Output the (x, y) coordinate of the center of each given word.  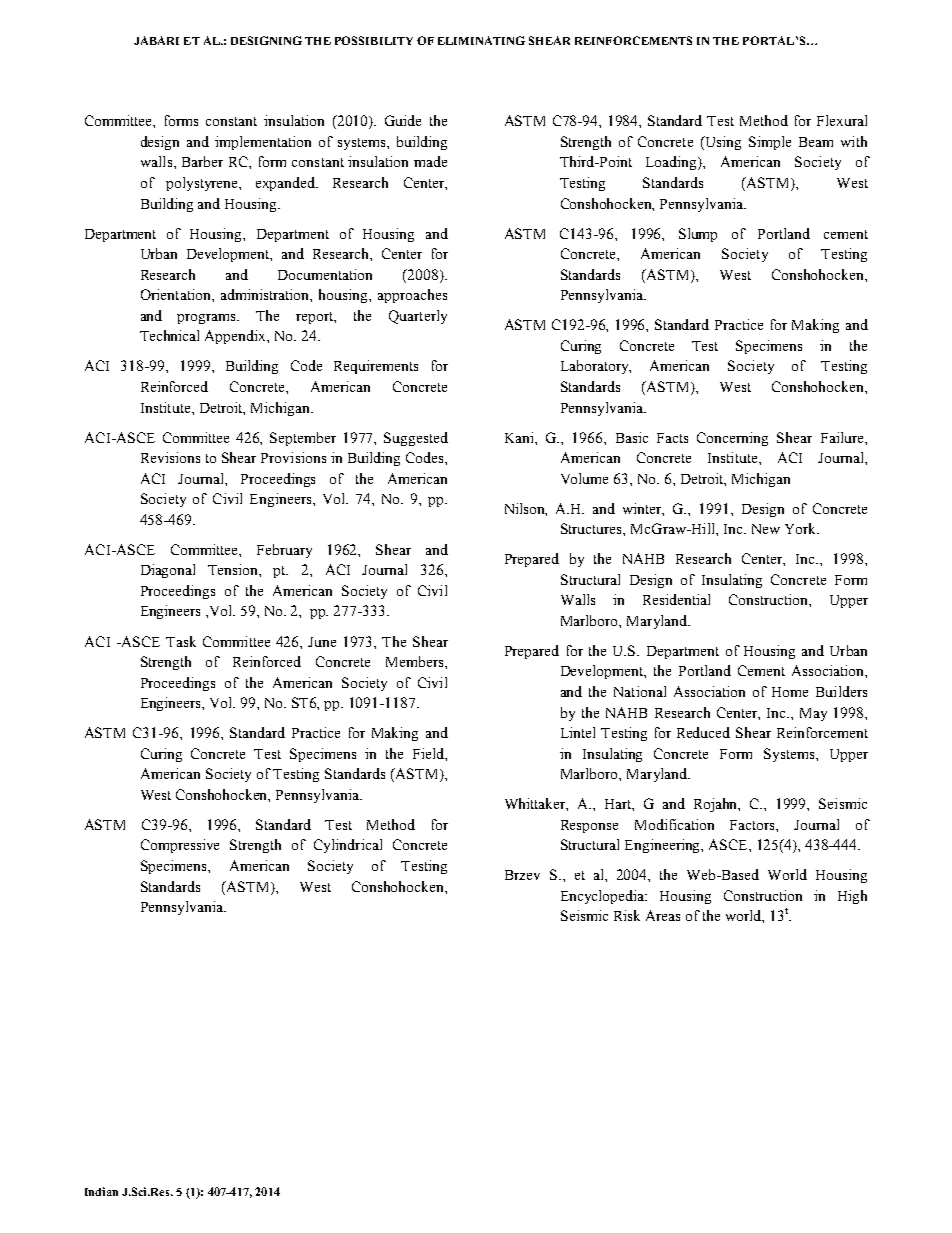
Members (416, 661)
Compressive (180, 846)
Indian (101, 1191)
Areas (663, 915)
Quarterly (418, 317)
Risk (627, 915)
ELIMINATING (481, 40)
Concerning (732, 439)
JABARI (156, 40)
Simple (770, 143)
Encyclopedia (604, 897)
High (852, 897)
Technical (169, 335)
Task (181, 641)
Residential (676, 599)
